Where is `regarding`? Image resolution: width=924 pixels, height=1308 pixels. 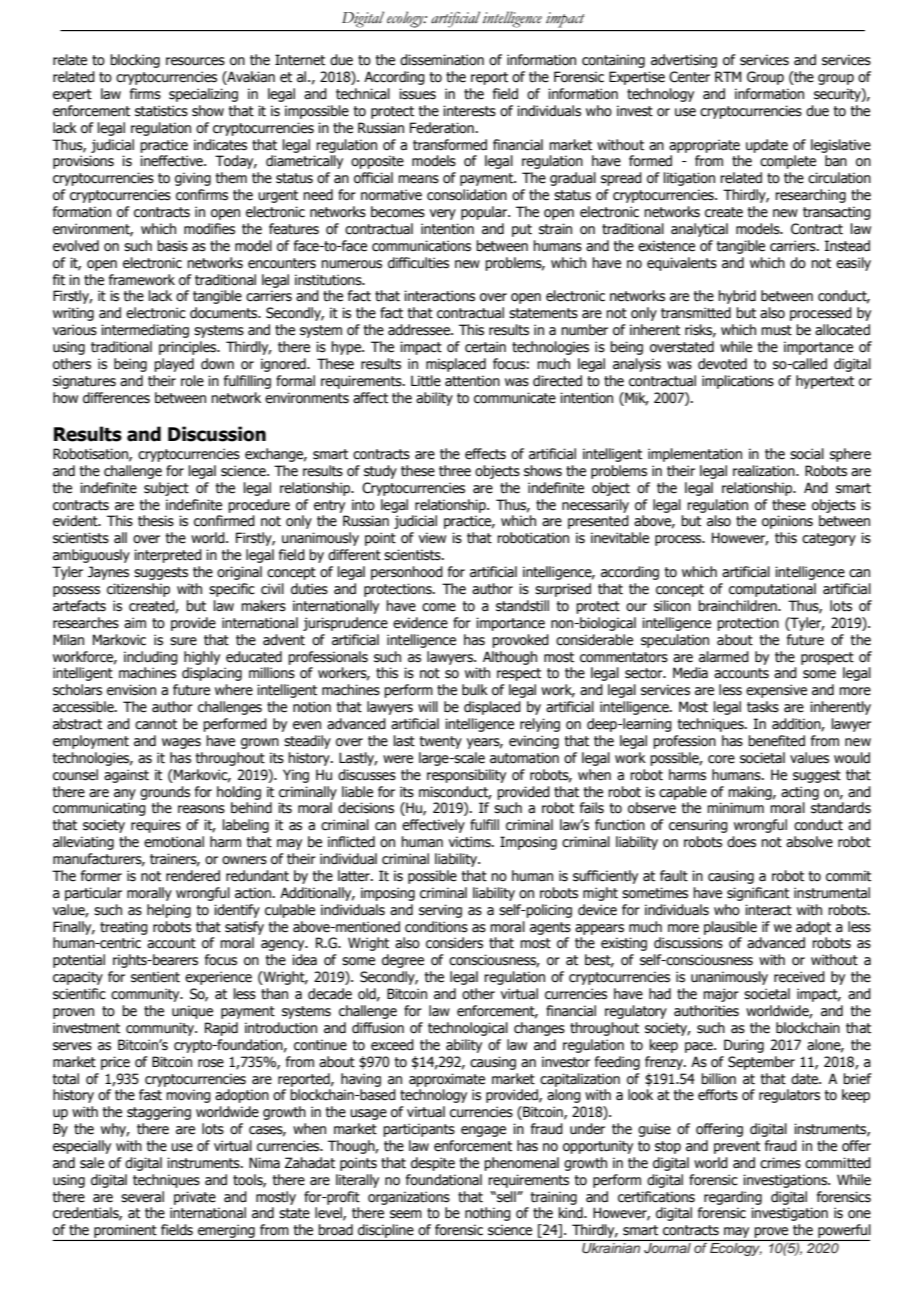
regarding is located at coordinates (733, 1198).
